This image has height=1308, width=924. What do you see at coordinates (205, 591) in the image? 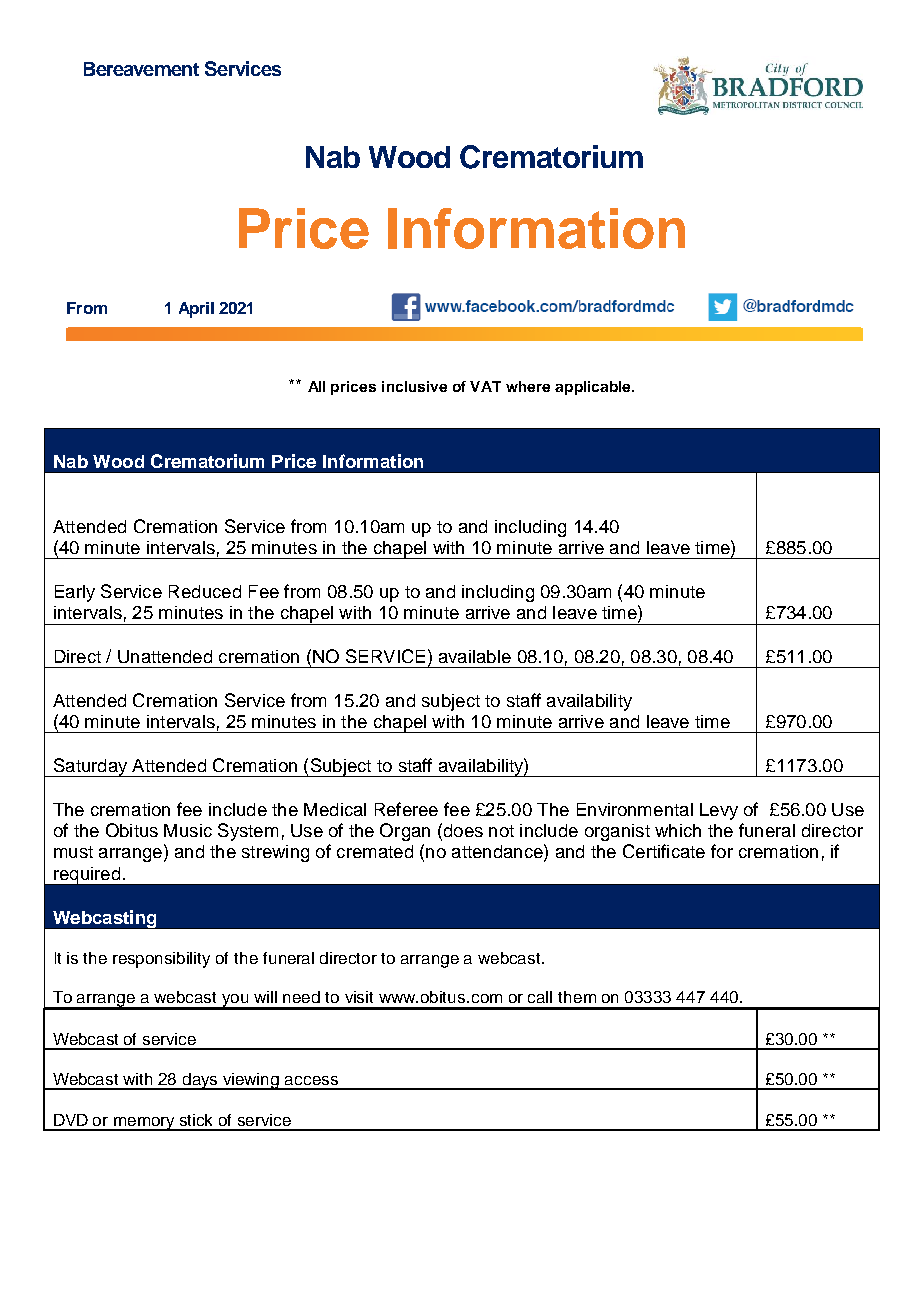
I see `Reduced` at bounding box center [205, 591].
